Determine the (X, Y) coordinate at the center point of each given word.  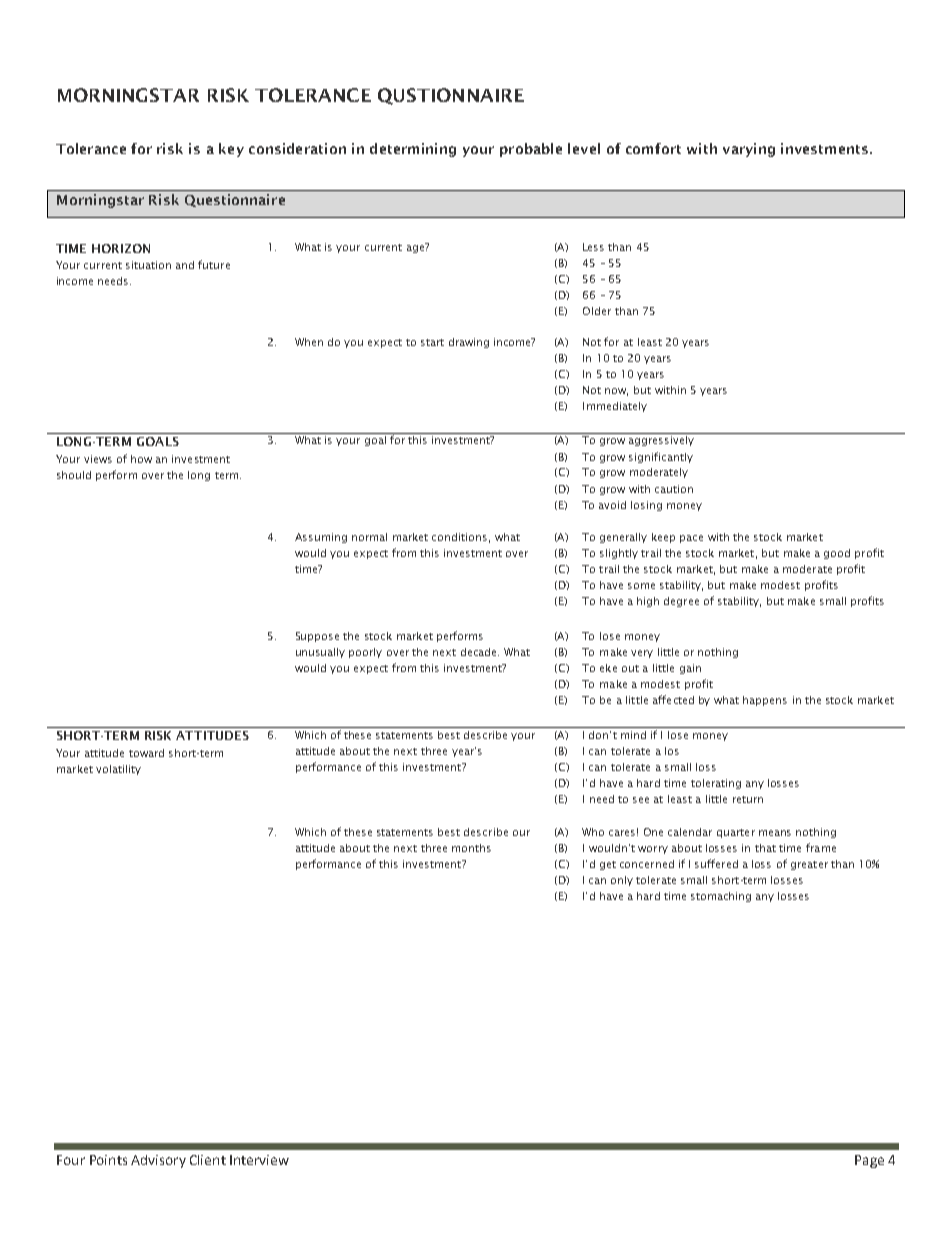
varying (749, 150)
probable (531, 150)
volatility (118, 770)
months (471, 848)
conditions (459, 537)
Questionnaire (235, 200)
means (775, 833)
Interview (259, 1160)
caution (674, 489)
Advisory (158, 1161)
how (141, 459)
